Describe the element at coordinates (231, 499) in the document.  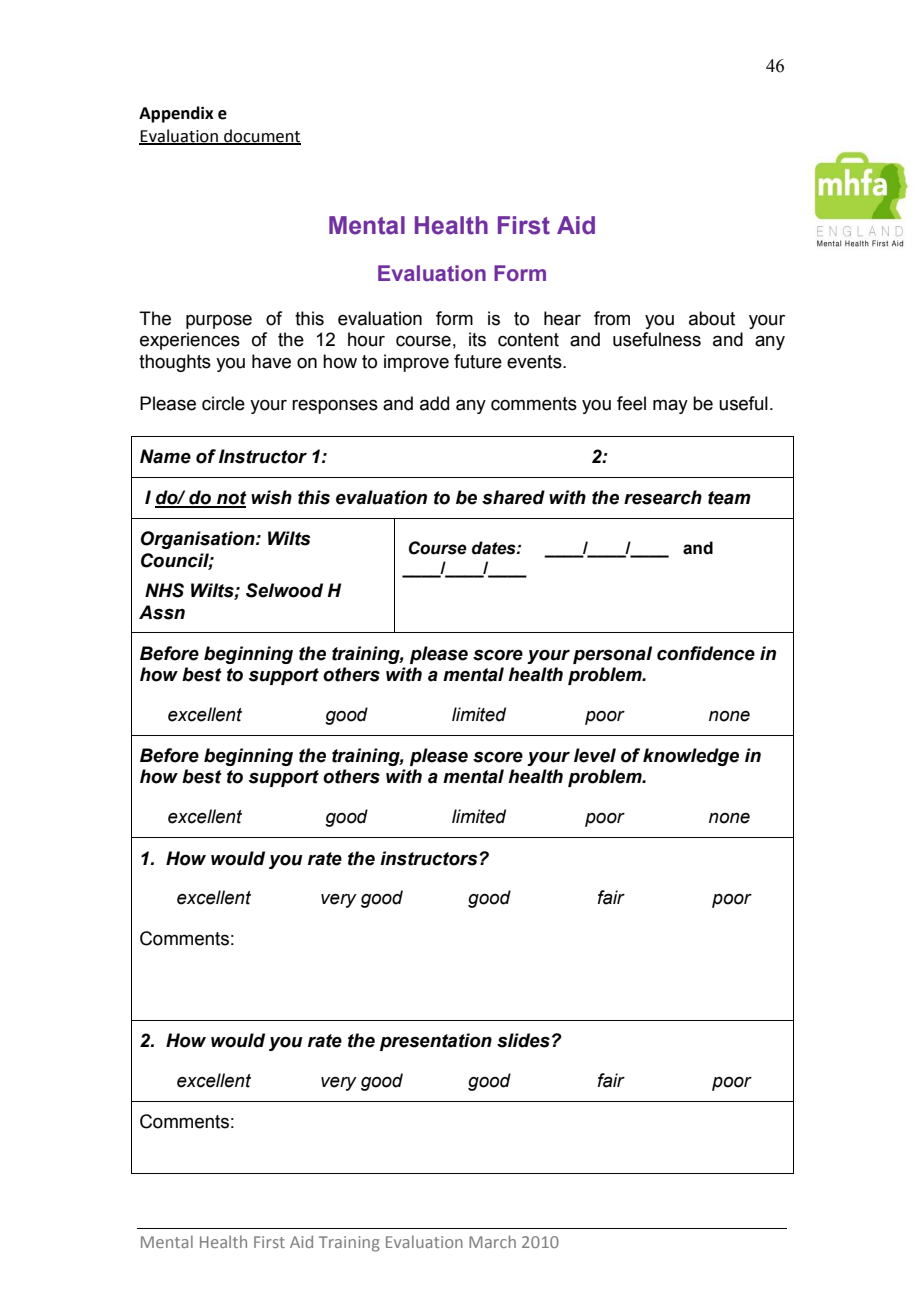
I see `not` at that location.
